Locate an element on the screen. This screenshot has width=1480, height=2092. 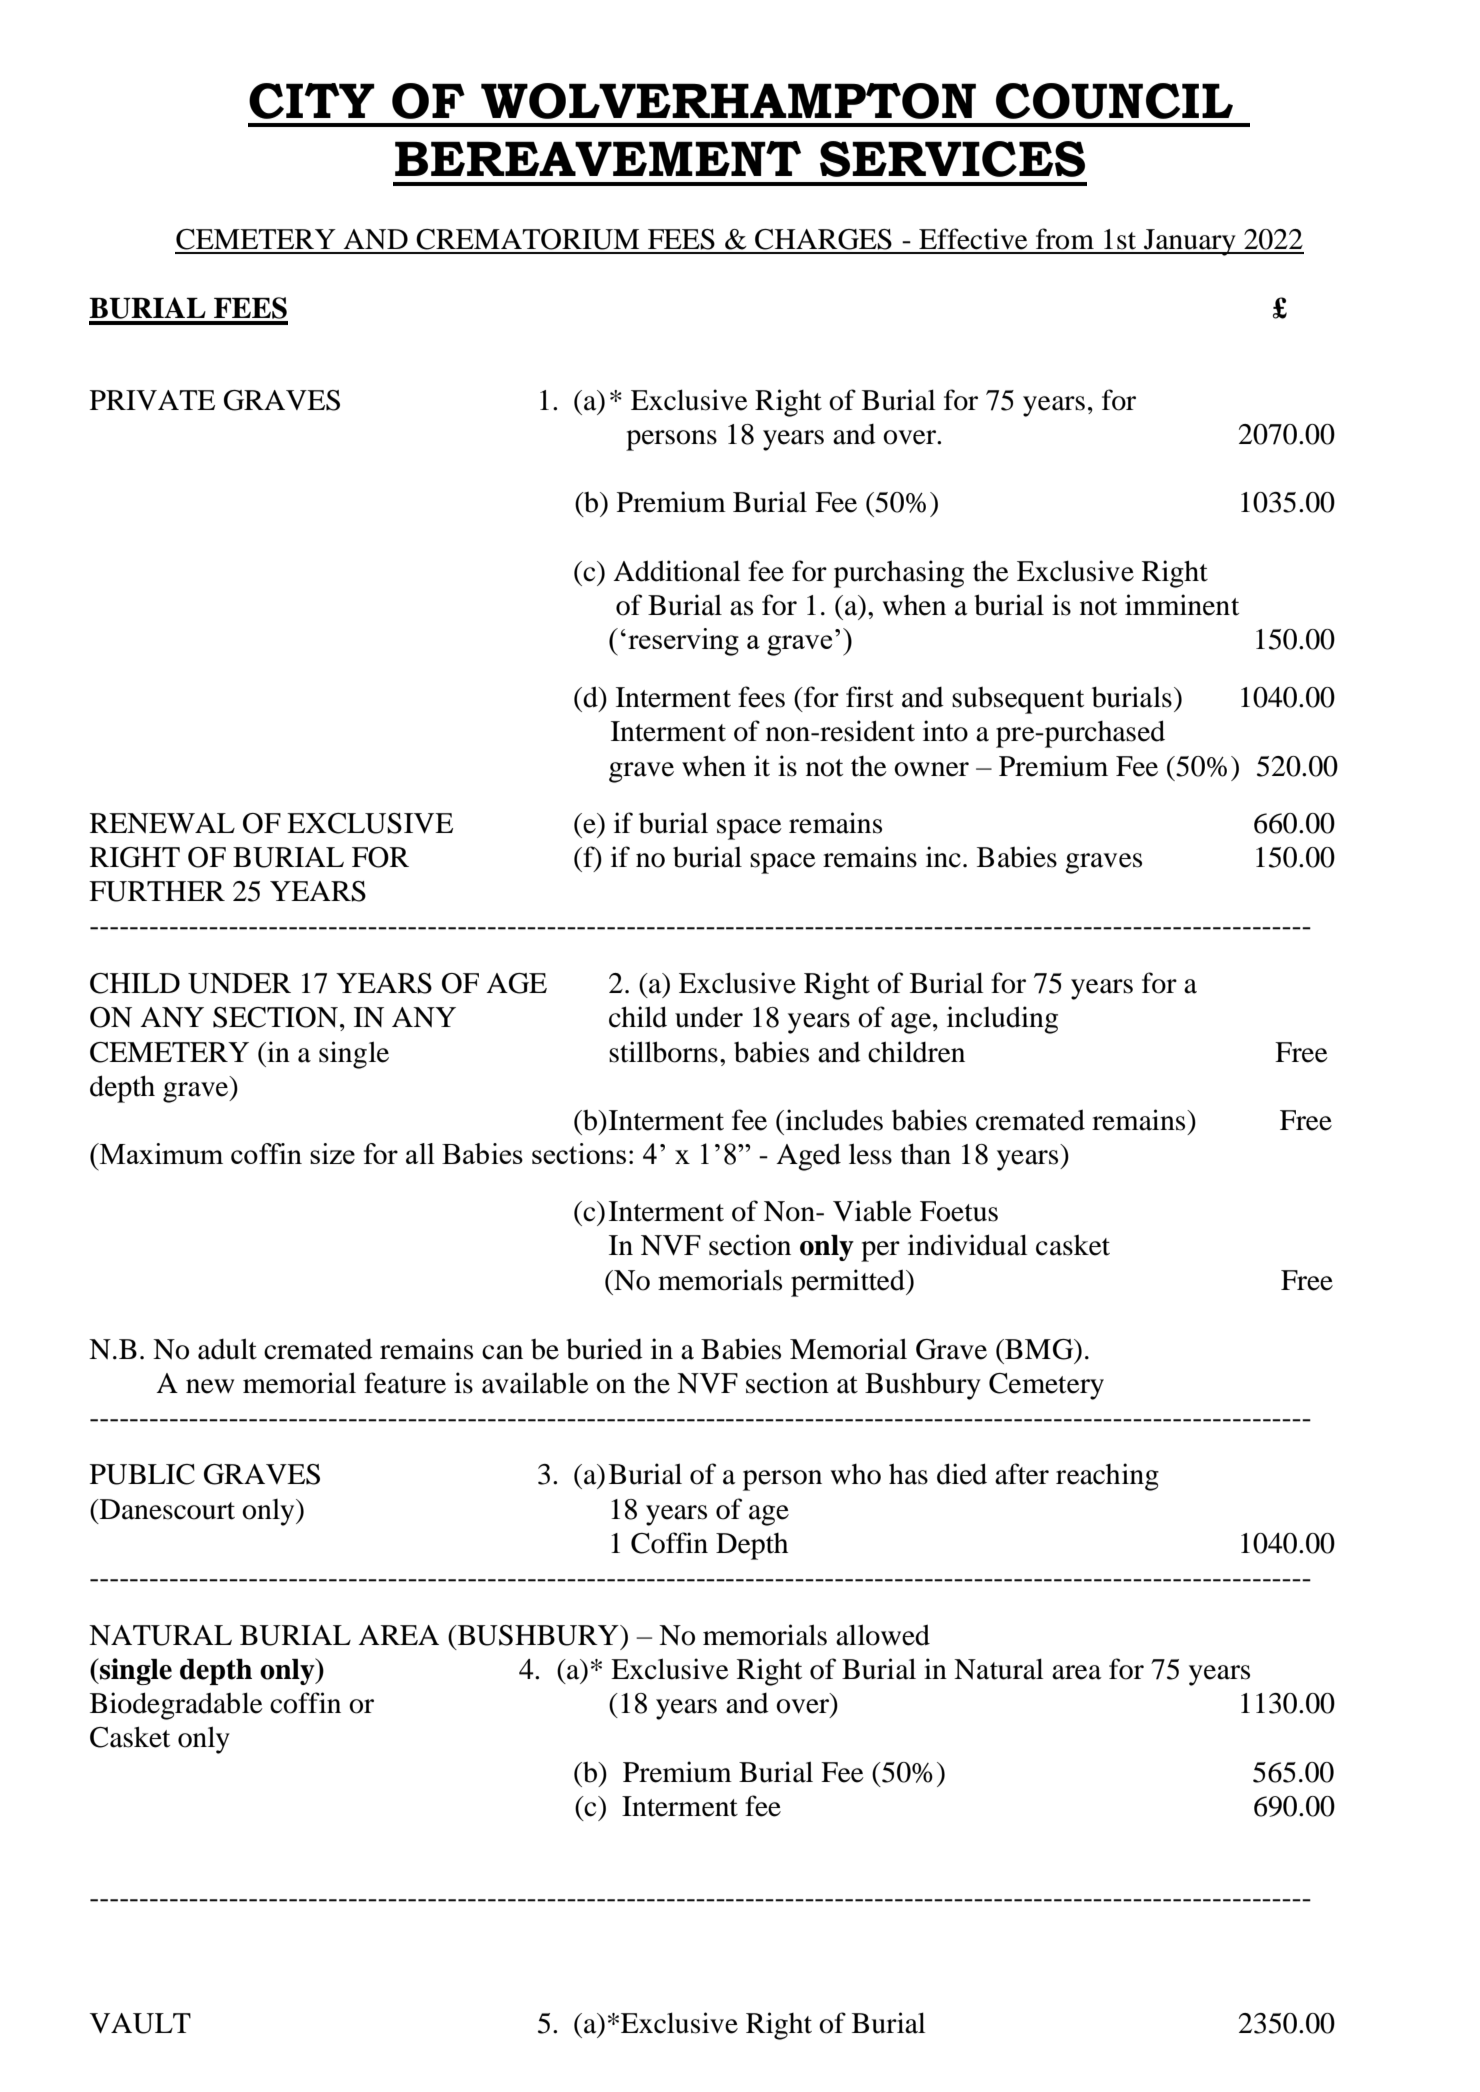
allowed is located at coordinates (883, 1635).
